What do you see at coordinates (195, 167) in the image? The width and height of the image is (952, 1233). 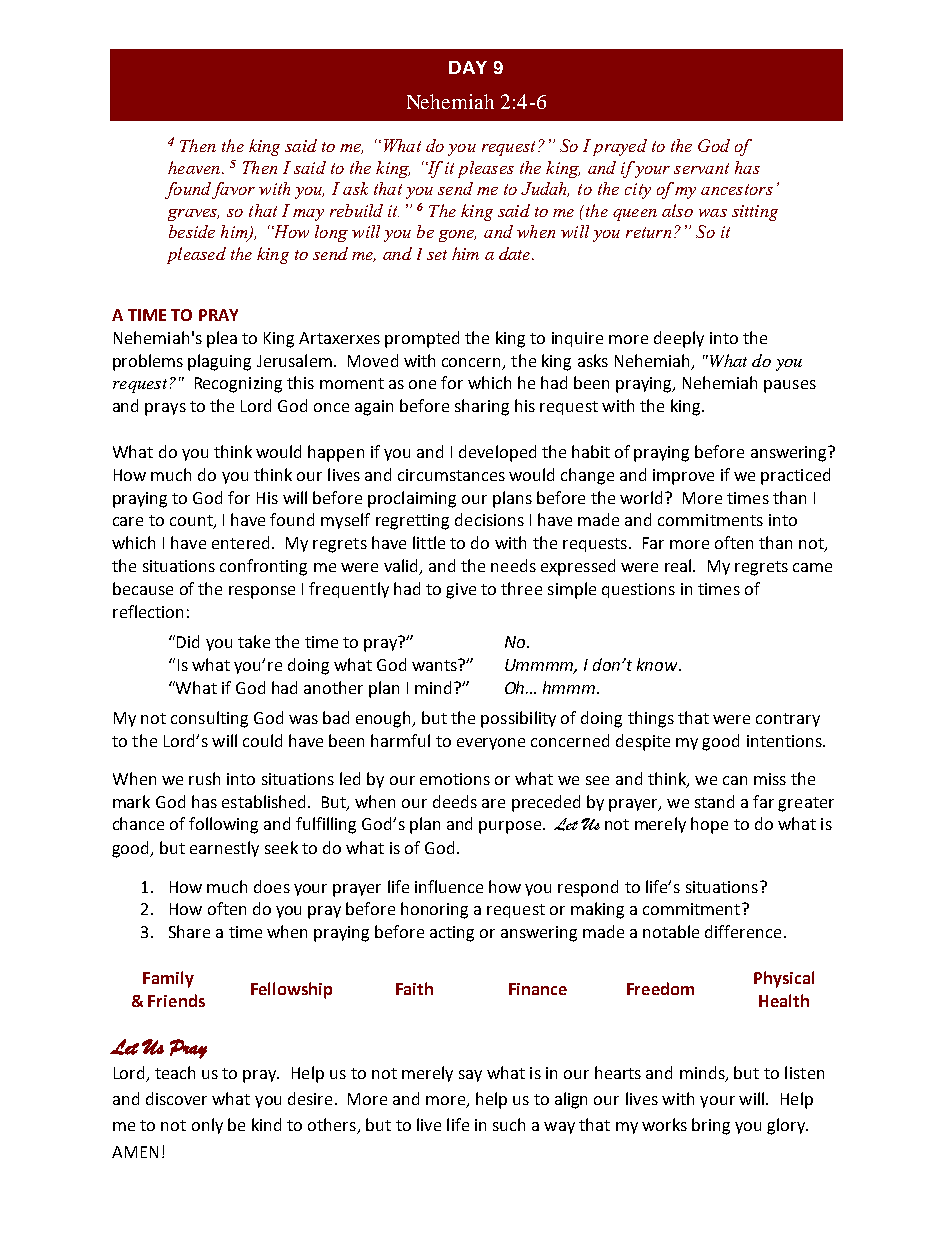 I see `heaven` at bounding box center [195, 167].
